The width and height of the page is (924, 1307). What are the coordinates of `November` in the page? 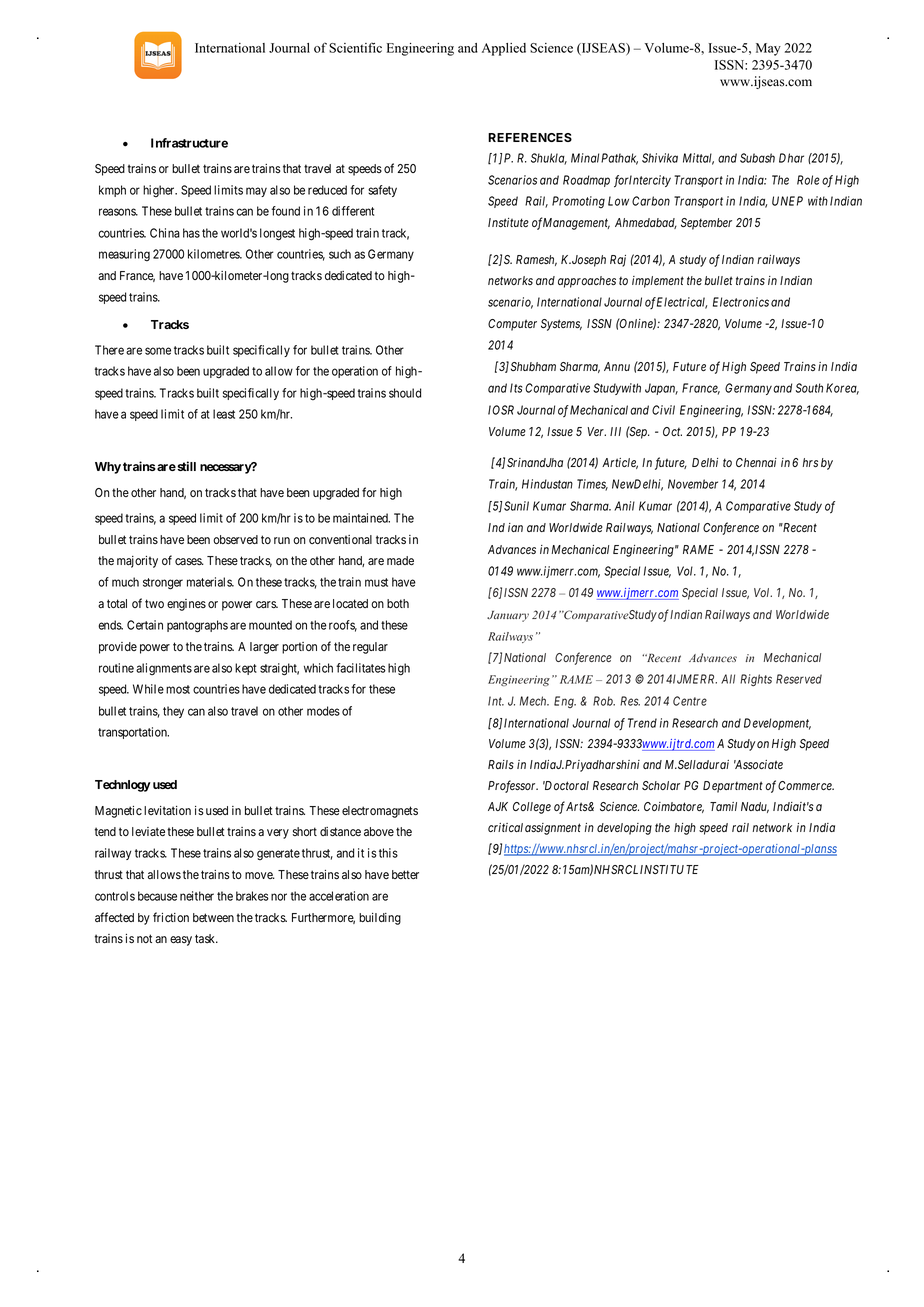 It's located at (693, 484).
